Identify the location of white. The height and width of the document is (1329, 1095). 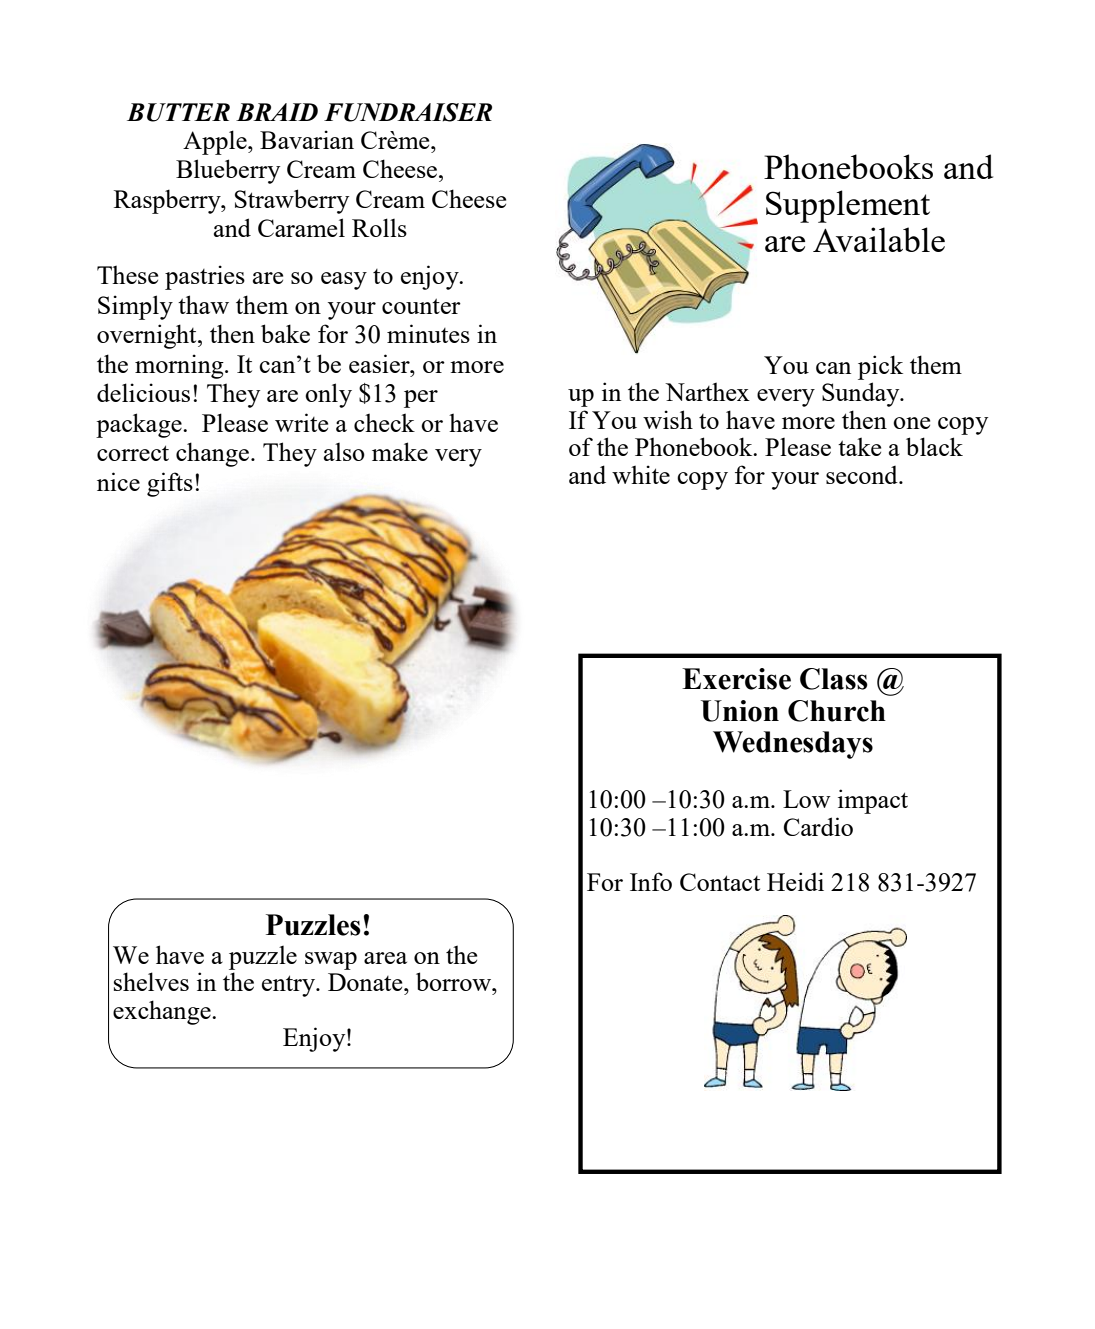
(641, 474).
